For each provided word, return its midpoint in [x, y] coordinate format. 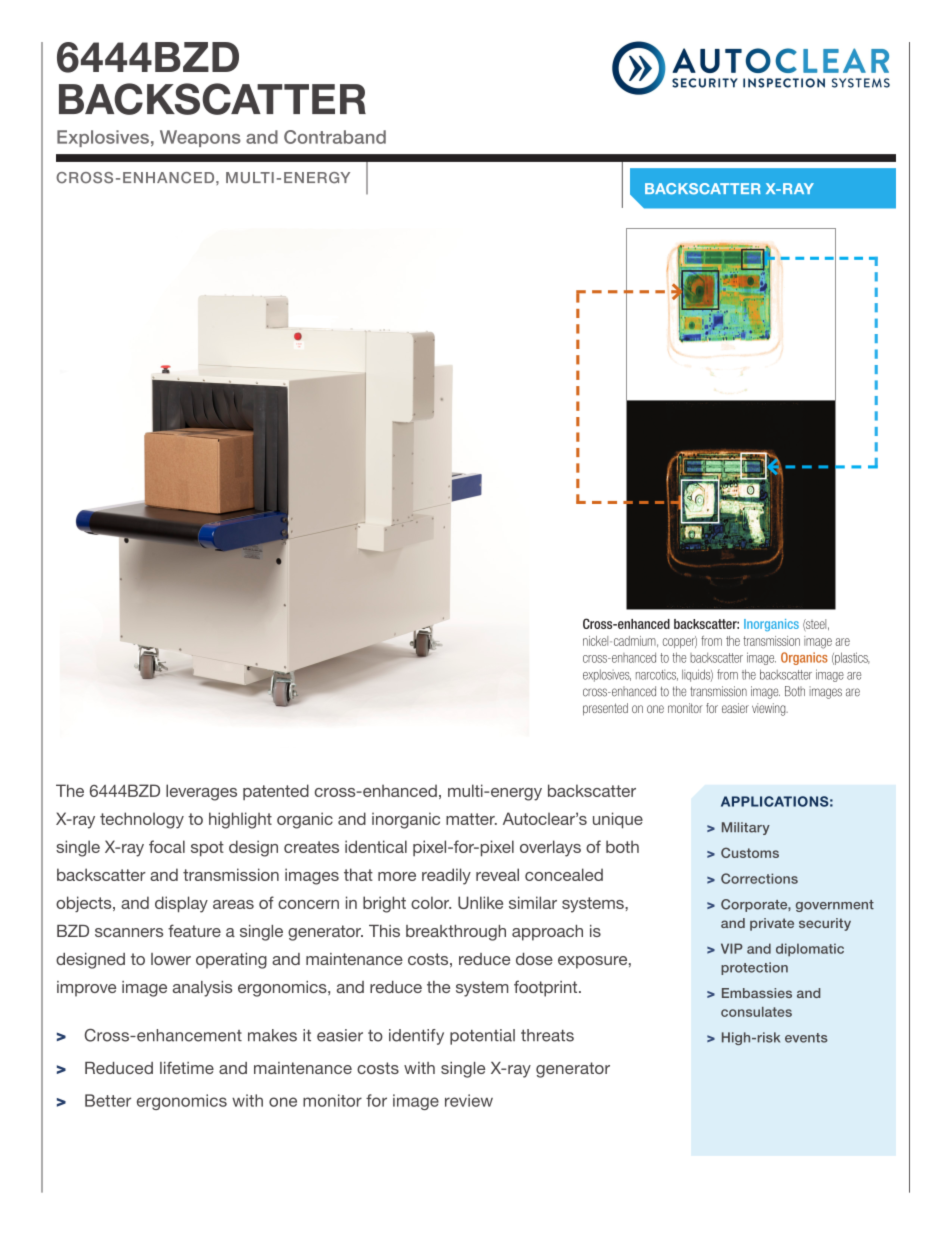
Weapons [200, 138]
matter [471, 819]
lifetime [187, 1067]
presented [605, 709]
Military [746, 828]
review [469, 1100]
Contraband [335, 137]
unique [618, 820]
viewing [770, 709]
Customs [750, 852]
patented [276, 792]
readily [446, 876]
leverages [201, 792]
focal [167, 846]
